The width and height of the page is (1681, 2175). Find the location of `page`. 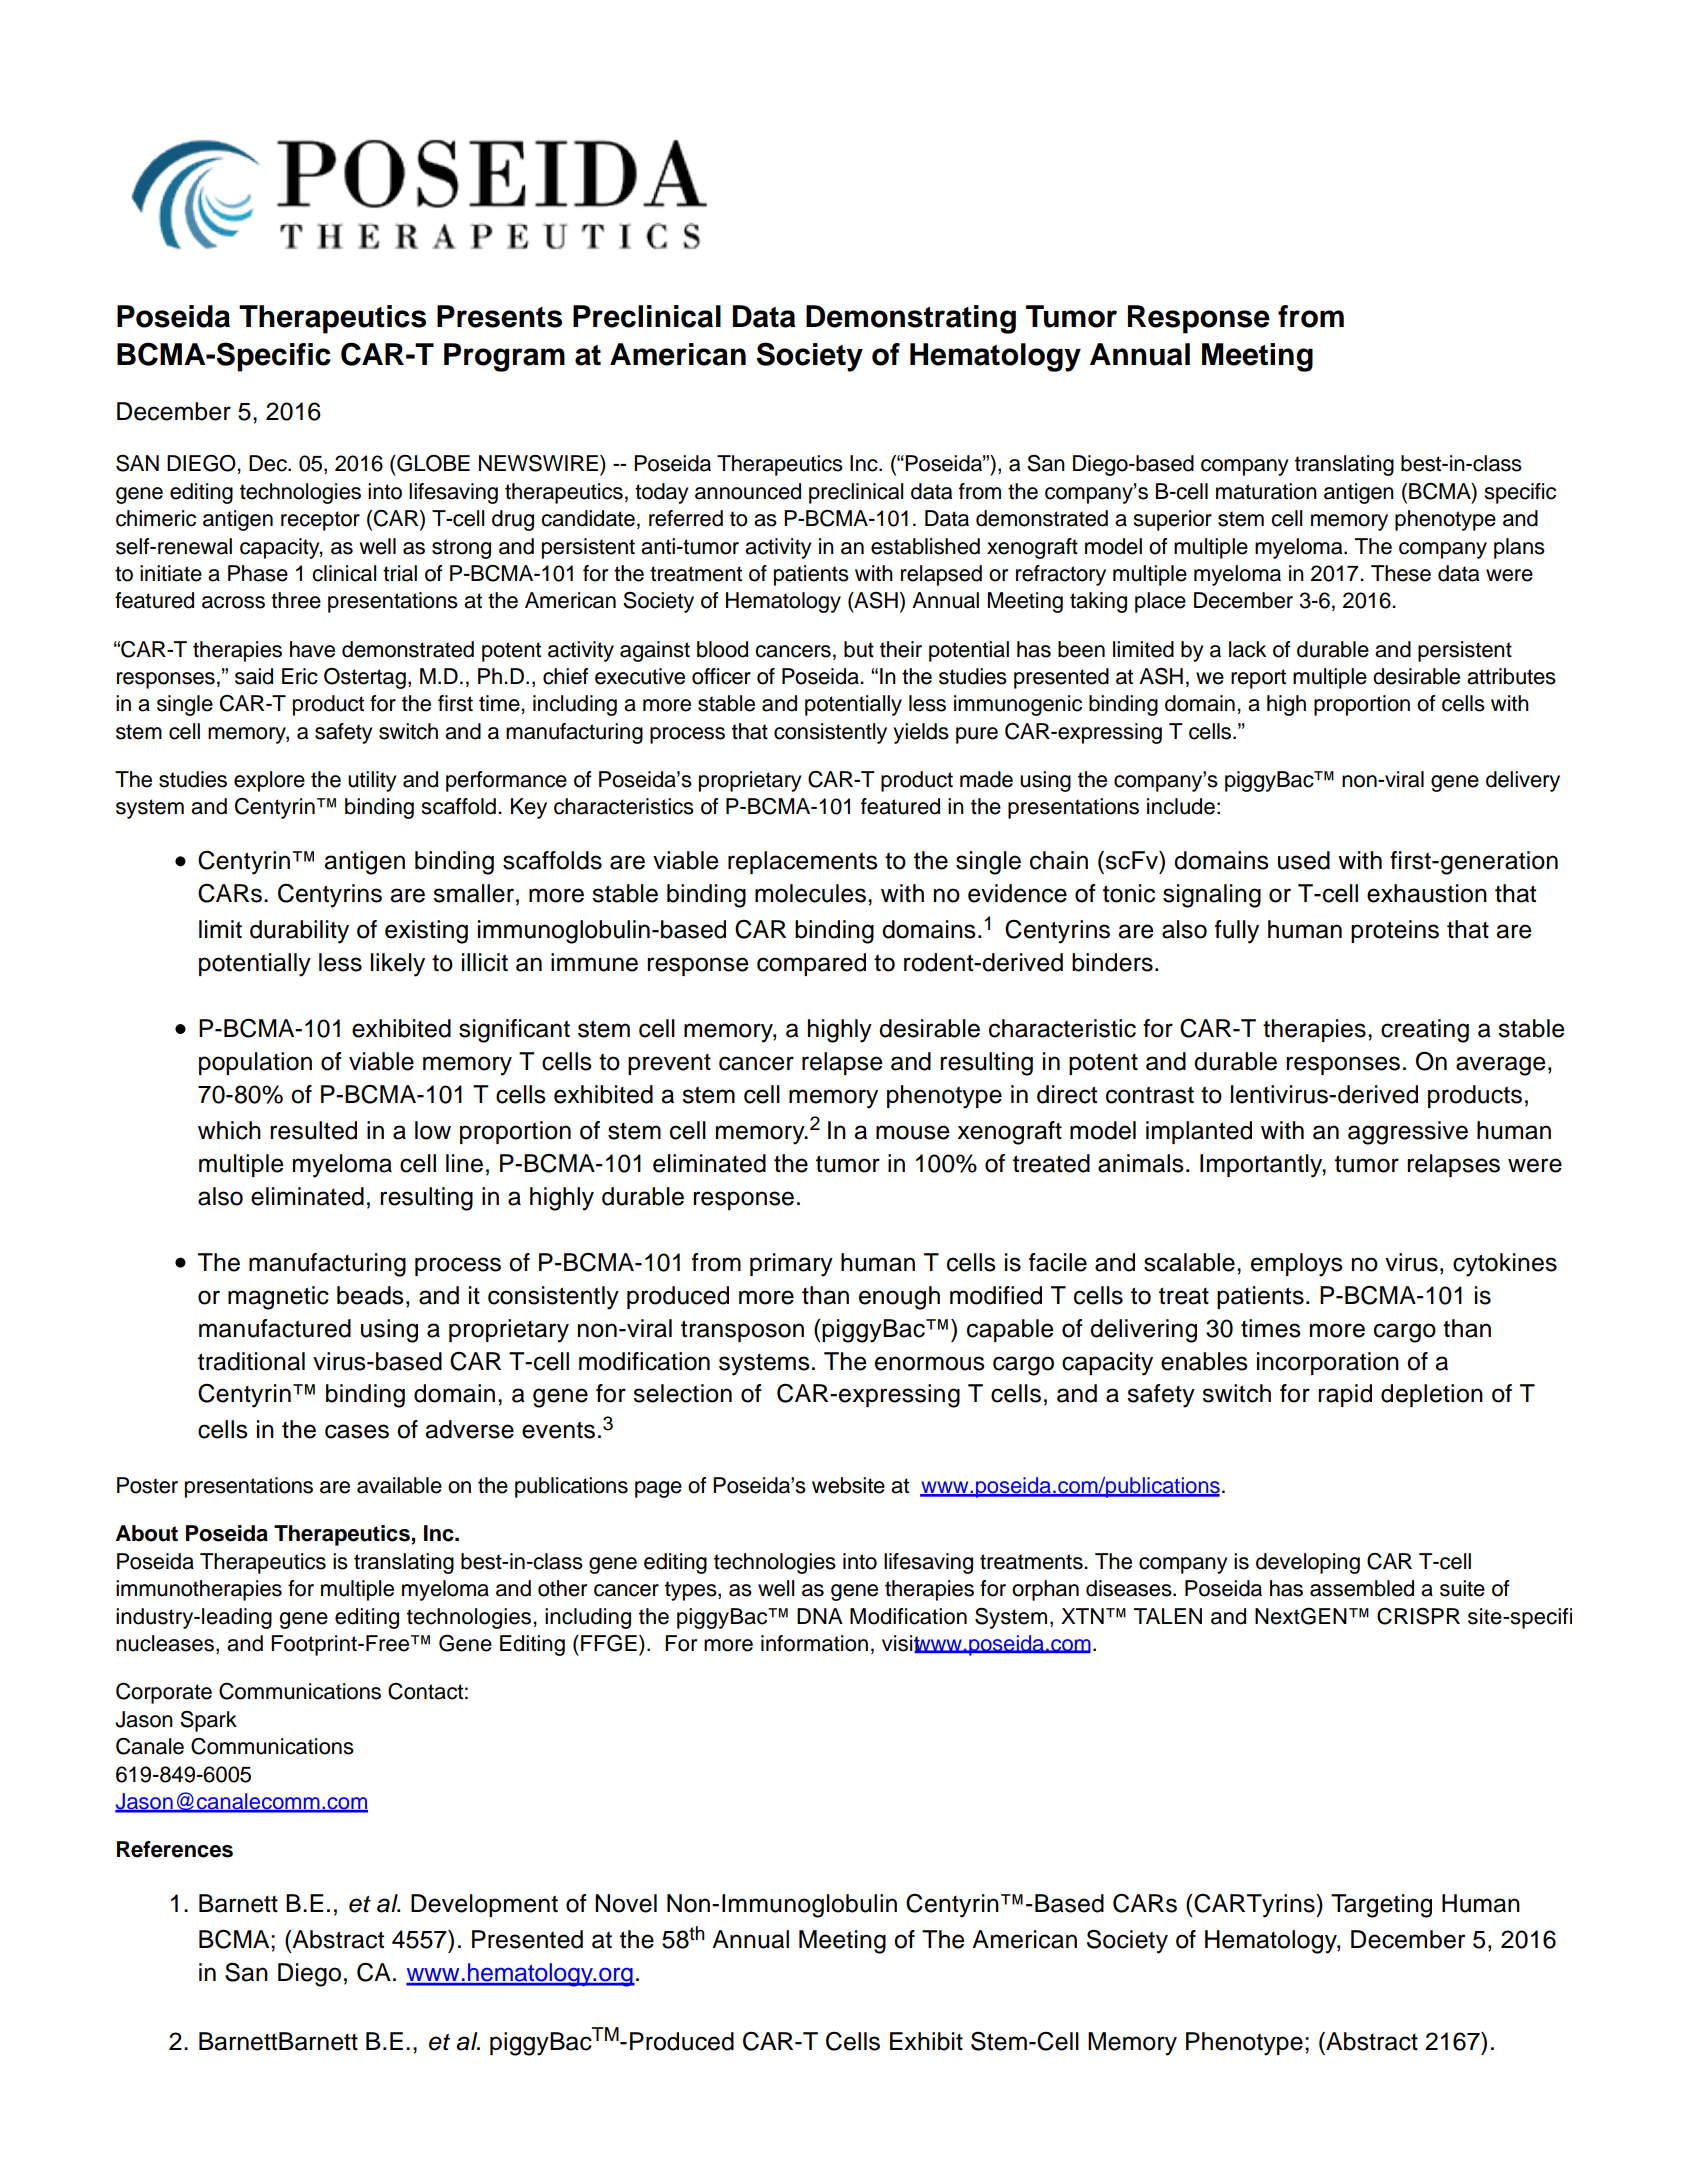

page is located at coordinates (658, 1489).
